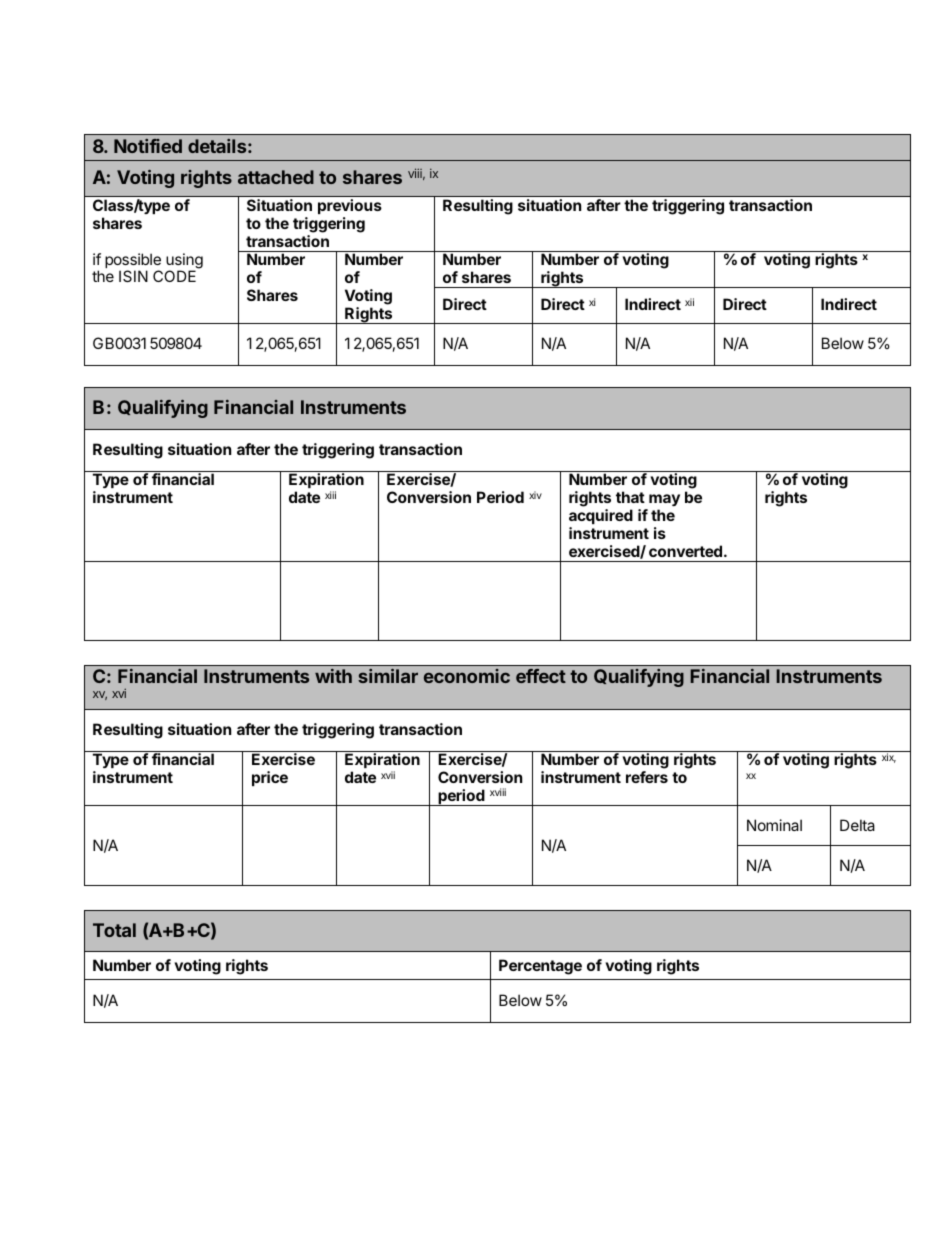 The image size is (952, 1233). What do you see at coordinates (541, 676) in the page?
I see `effect` at bounding box center [541, 676].
